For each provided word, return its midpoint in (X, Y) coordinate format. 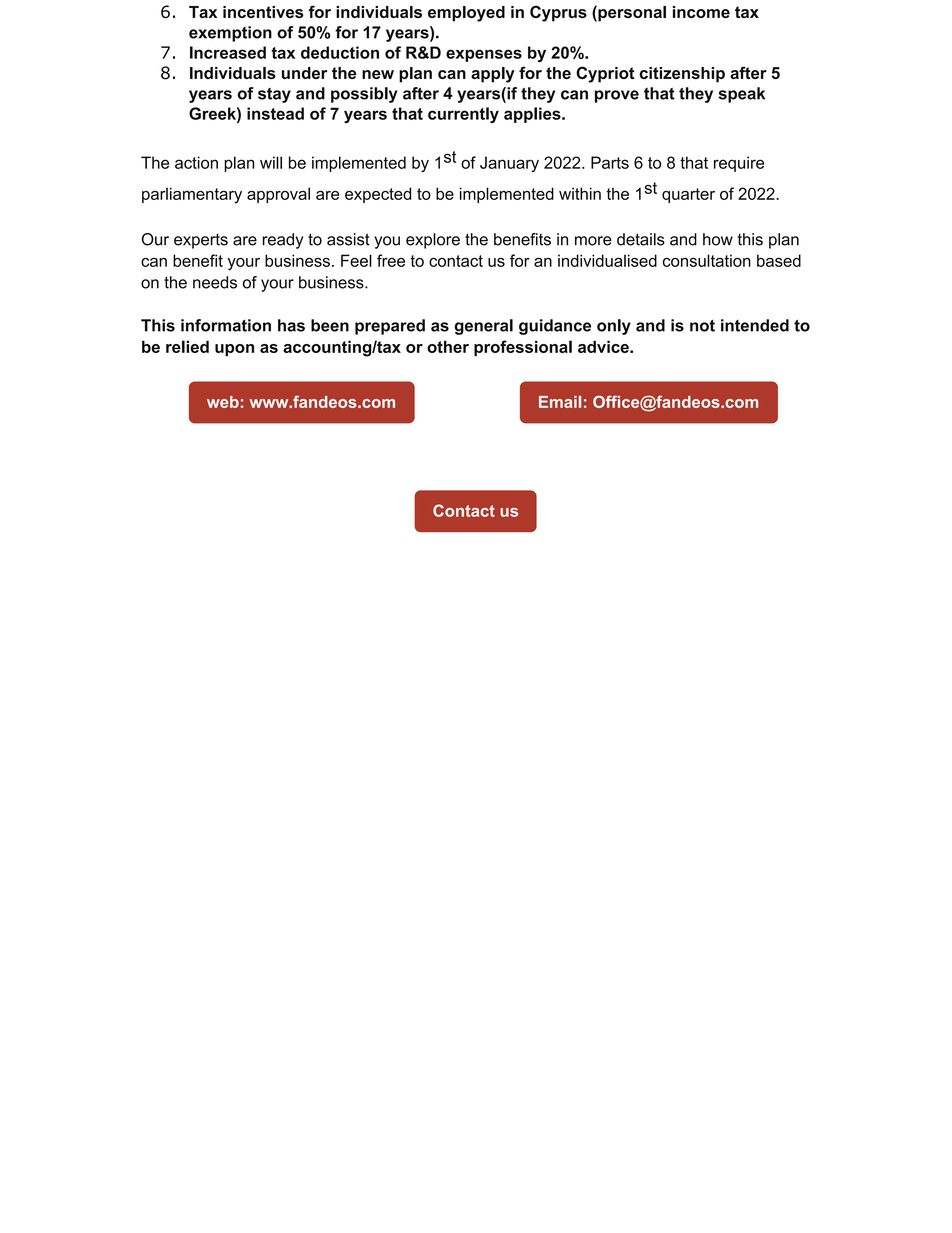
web (223, 402)
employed (466, 14)
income (701, 12)
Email (560, 402)
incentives (263, 12)
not (702, 326)
